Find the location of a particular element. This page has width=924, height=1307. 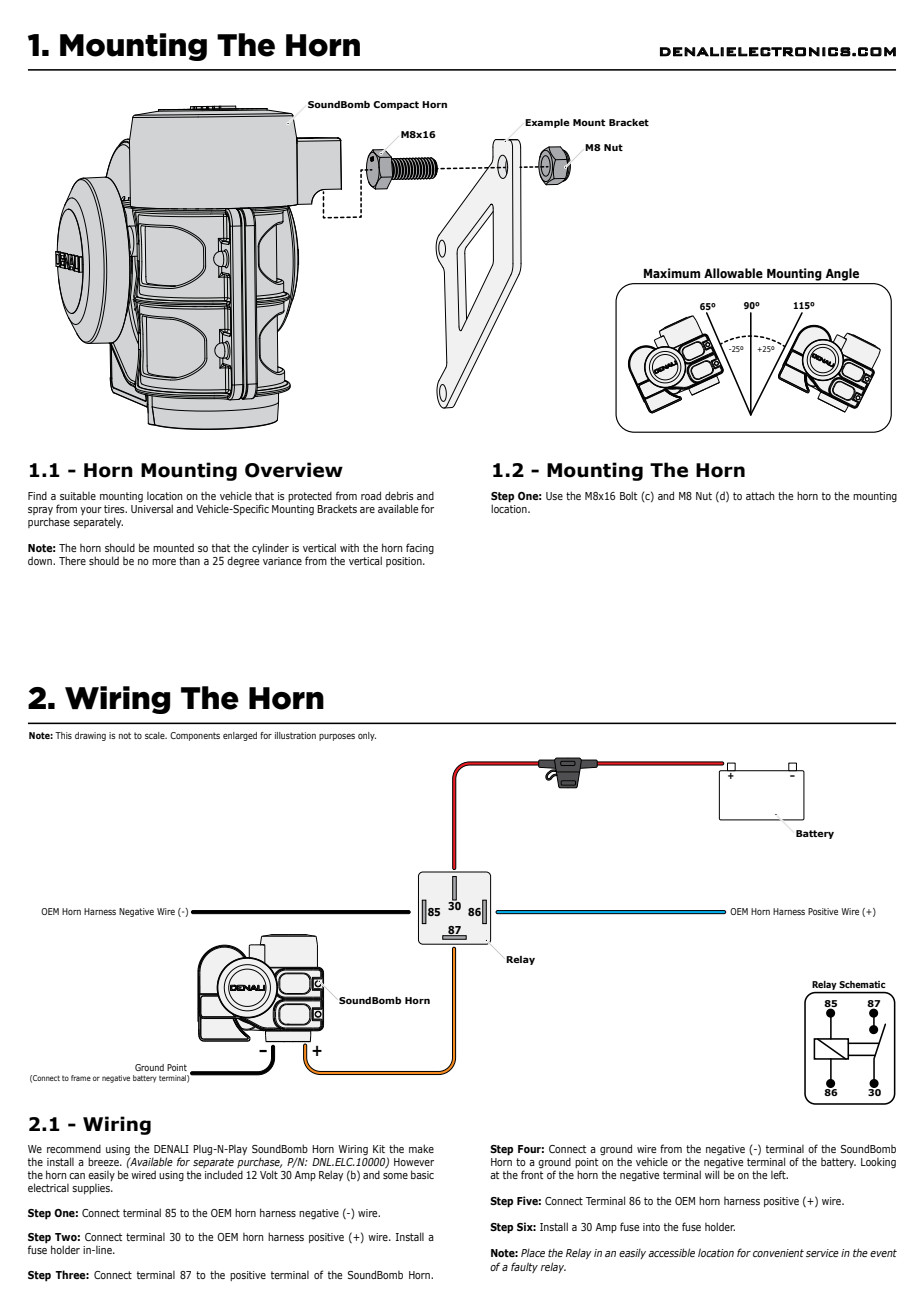

debris is located at coordinates (399, 495).
